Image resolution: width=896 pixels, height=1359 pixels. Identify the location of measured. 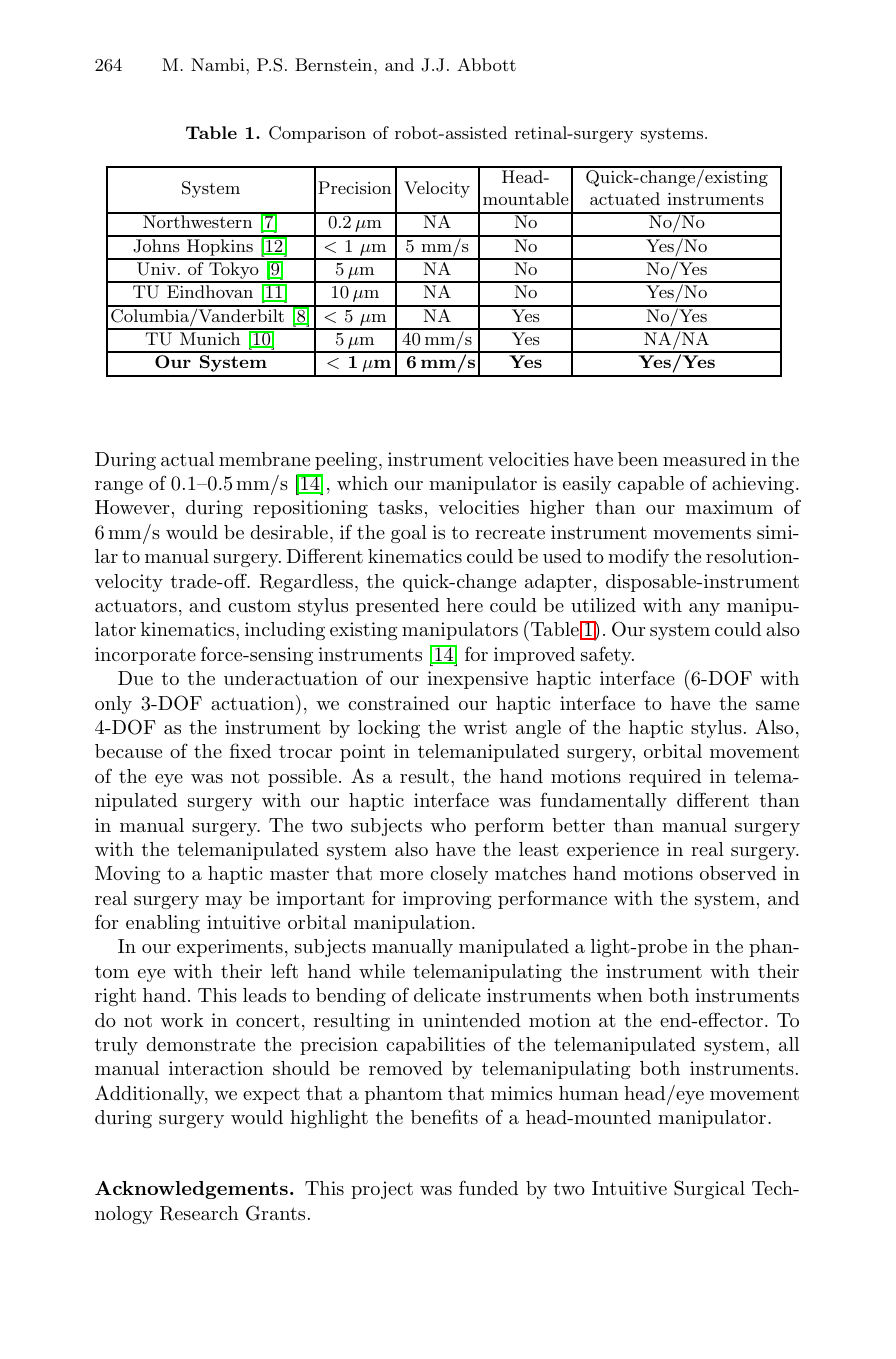
(704, 459).
